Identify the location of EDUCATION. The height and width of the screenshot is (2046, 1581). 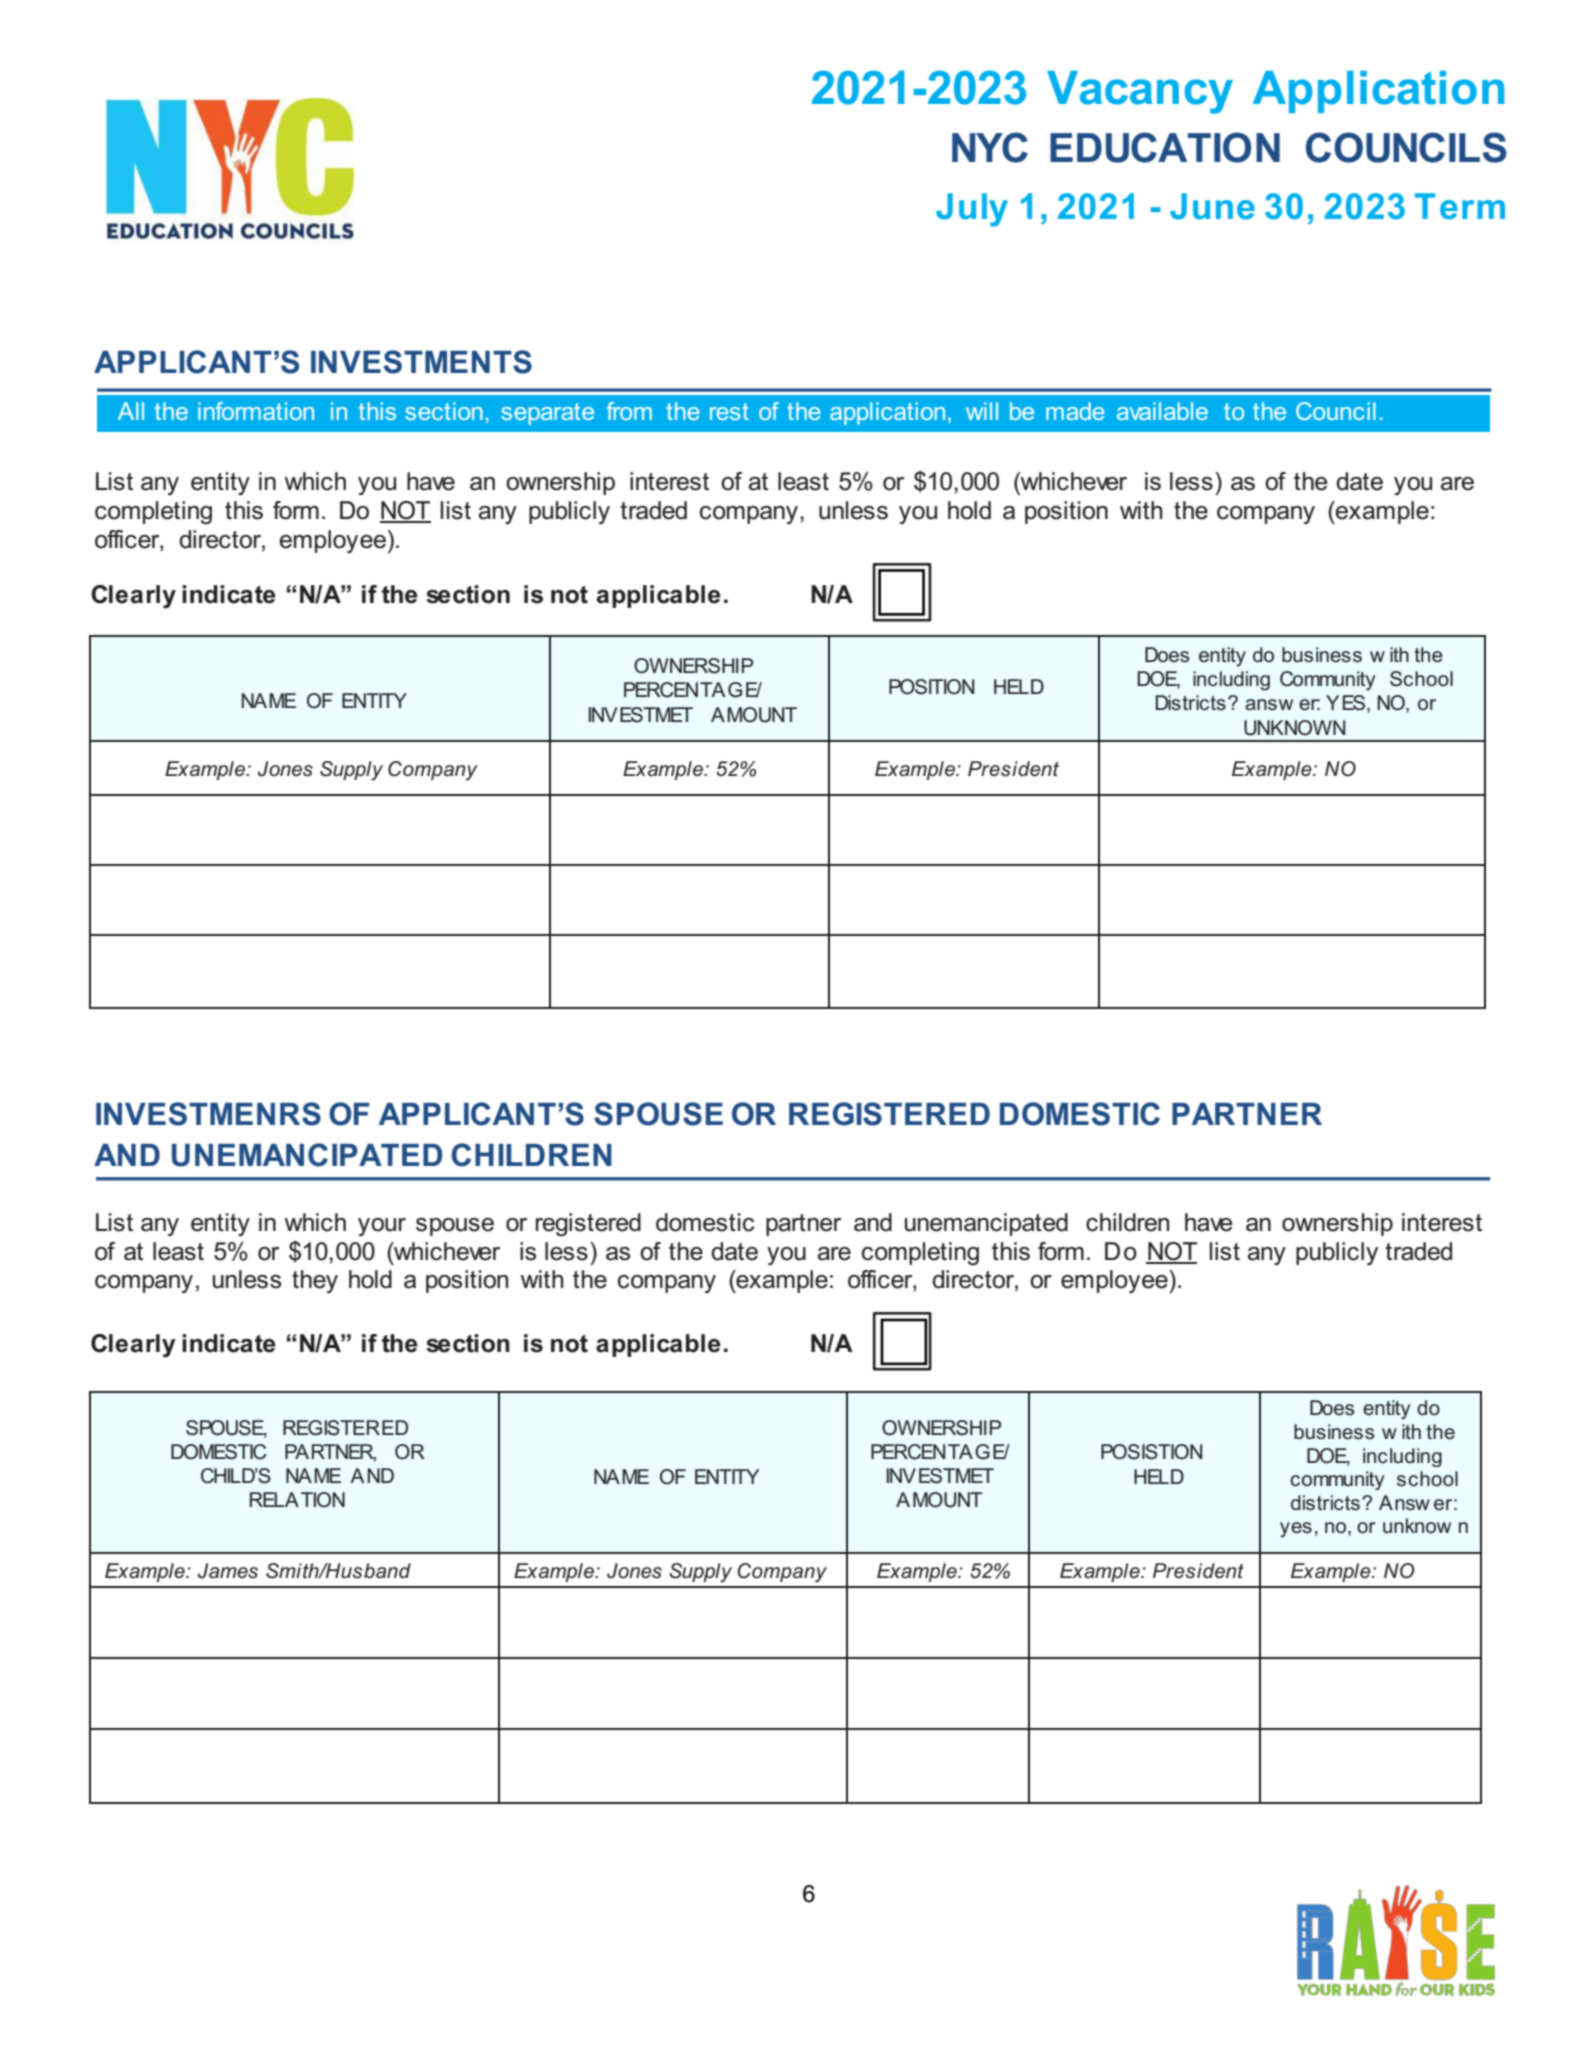
(1165, 147).
